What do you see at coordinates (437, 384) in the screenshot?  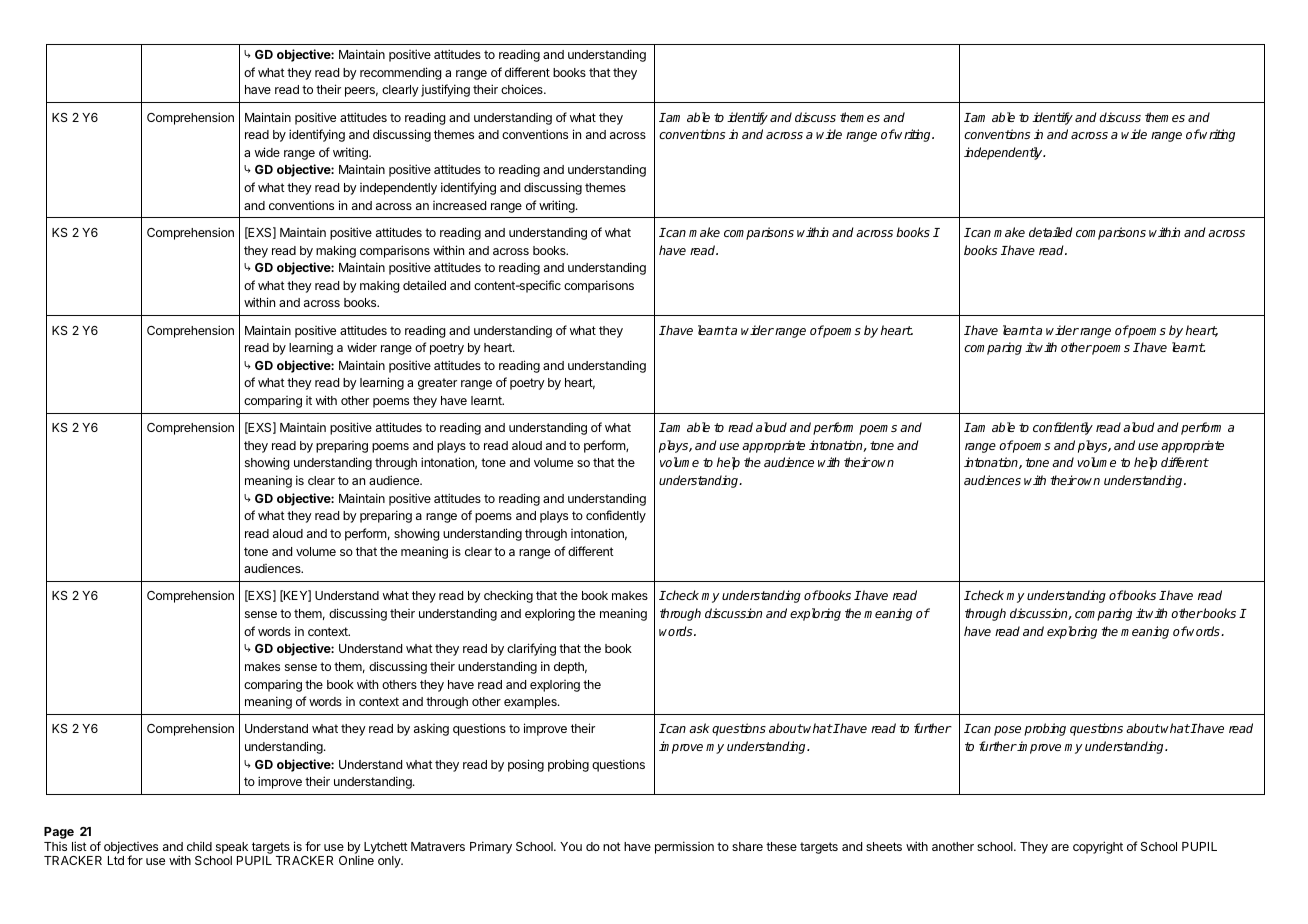 I see `greater` at bounding box center [437, 384].
